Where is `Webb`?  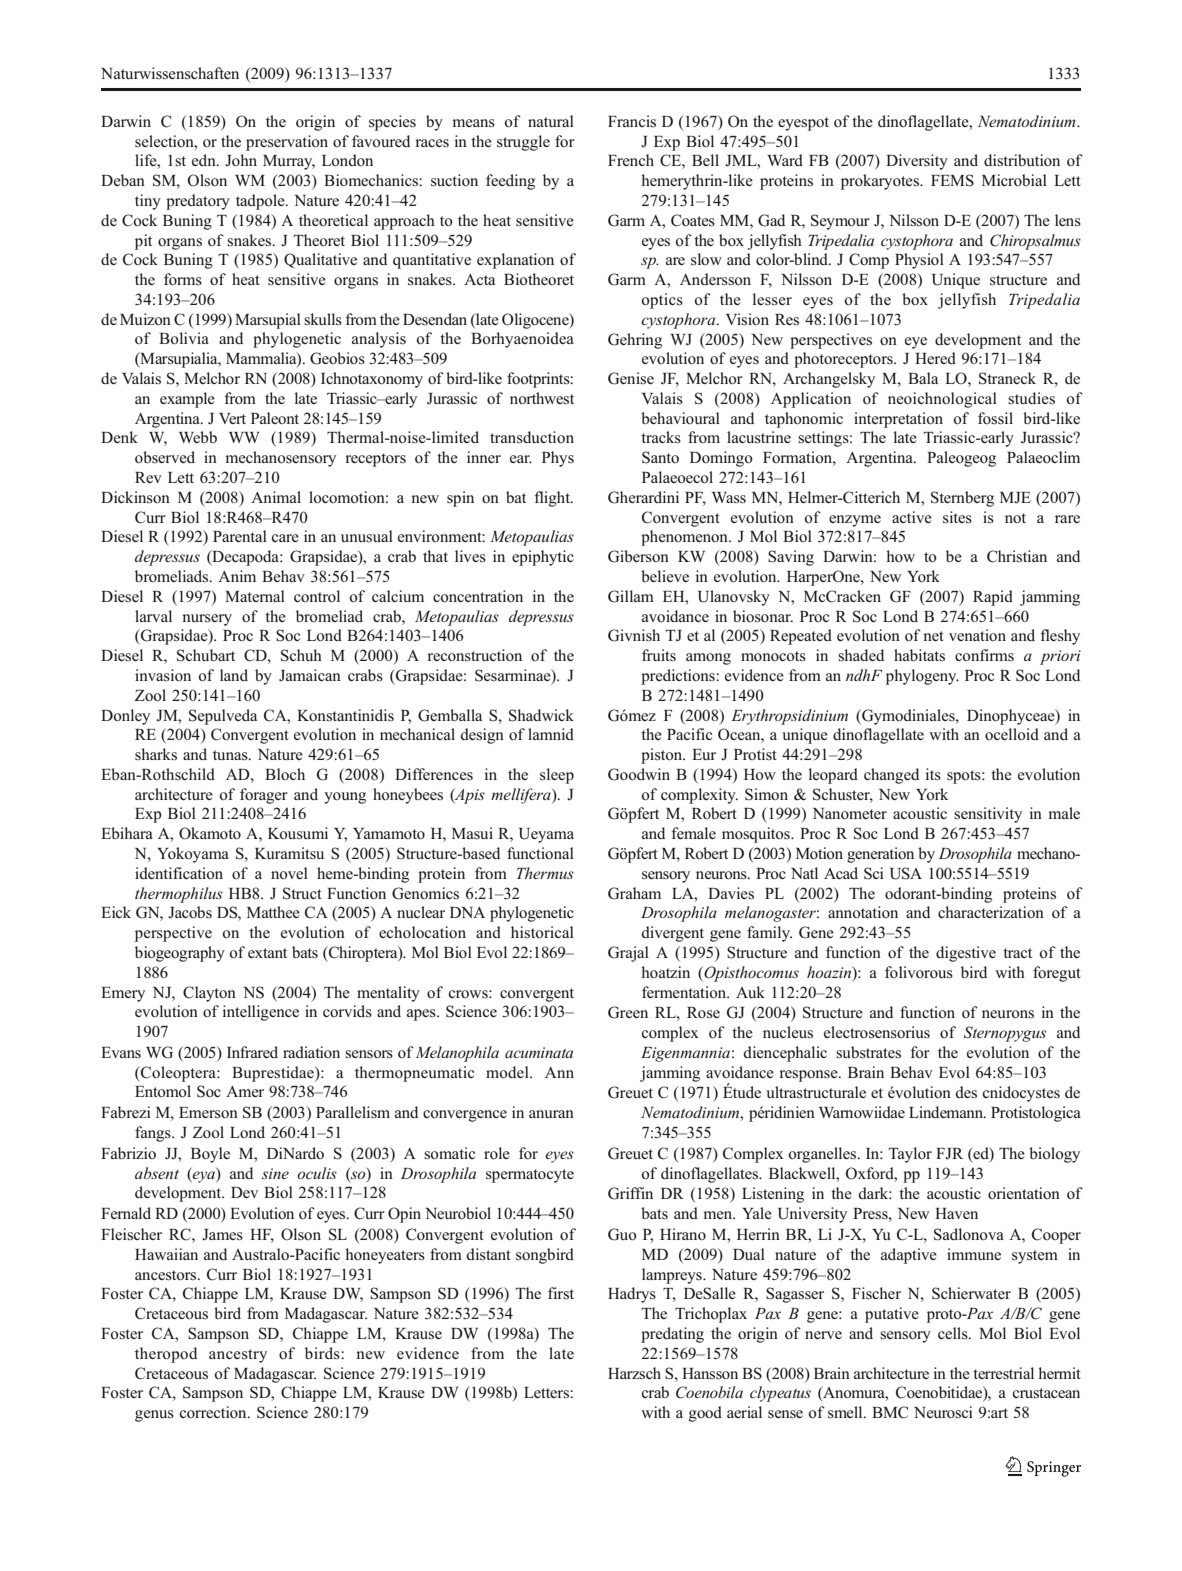
Webb is located at coordinates (198, 437).
